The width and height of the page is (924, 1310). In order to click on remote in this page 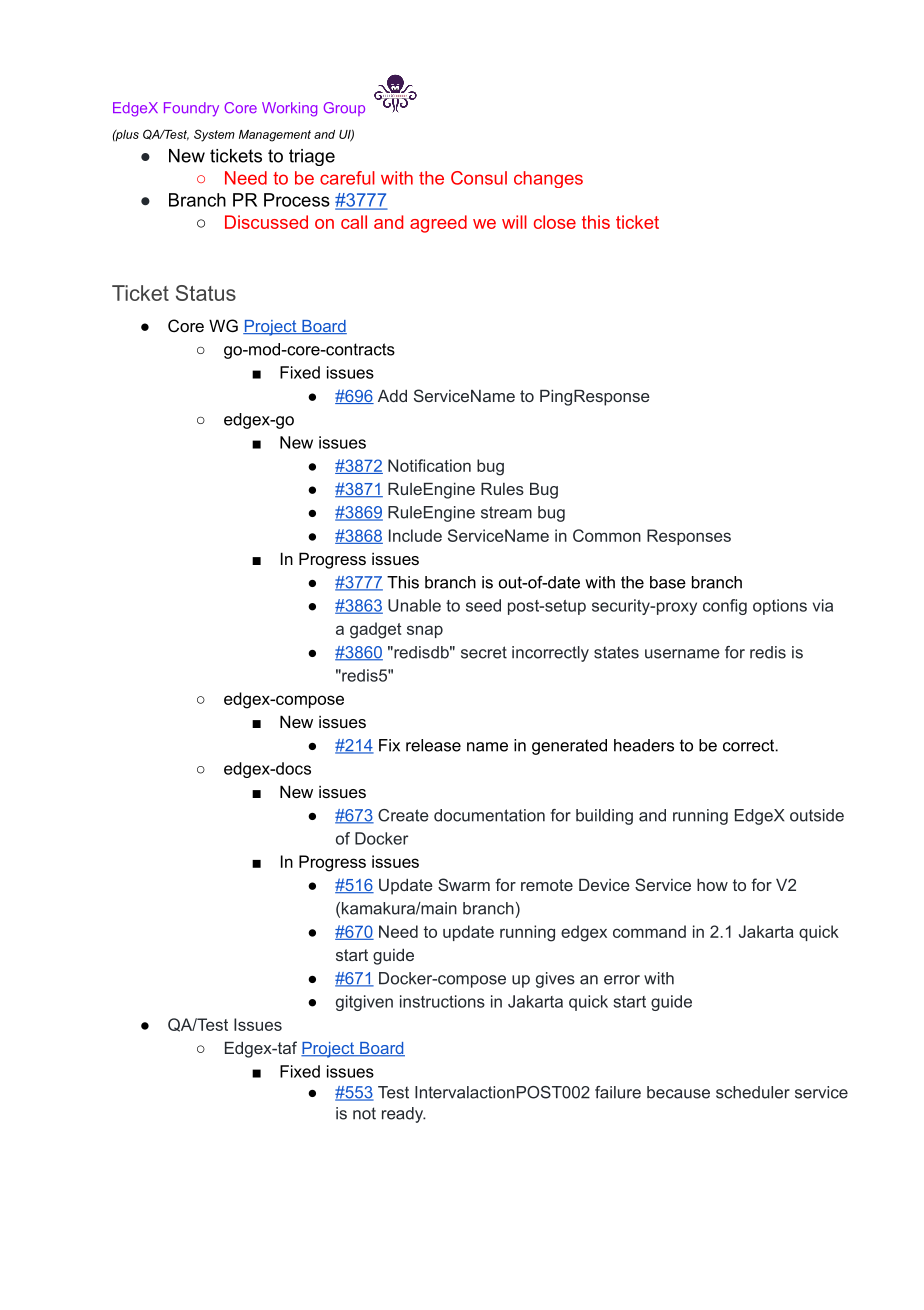, I will do `click(547, 885)`.
